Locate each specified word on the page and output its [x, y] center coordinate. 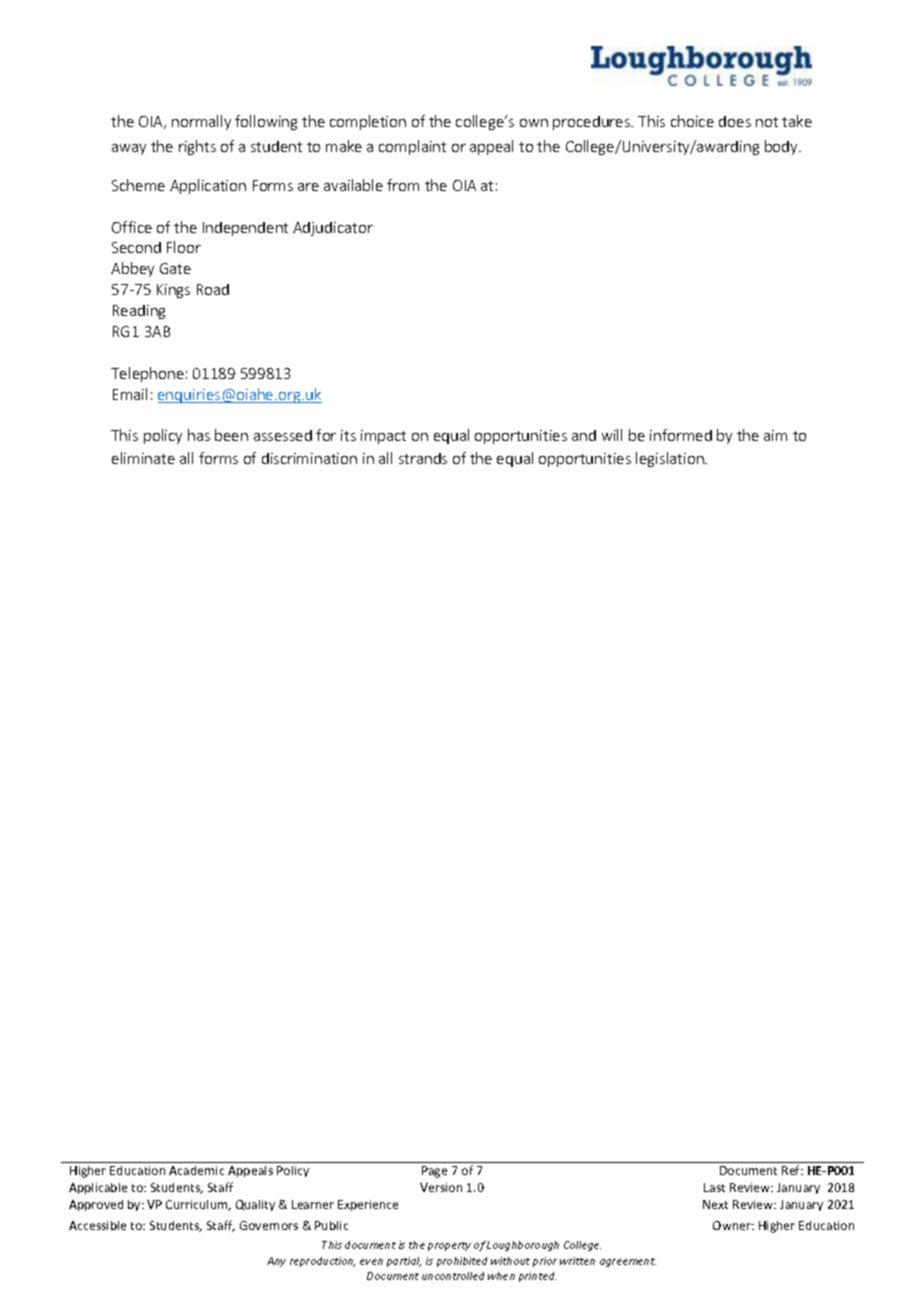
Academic [196, 1170]
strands [423, 458]
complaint [412, 147]
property [449, 1246]
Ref [792, 1170]
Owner [733, 1225]
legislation [671, 459]
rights [197, 147]
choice [692, 121]
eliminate [143, 458]
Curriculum [198, 1205]
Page [434, 1172]
